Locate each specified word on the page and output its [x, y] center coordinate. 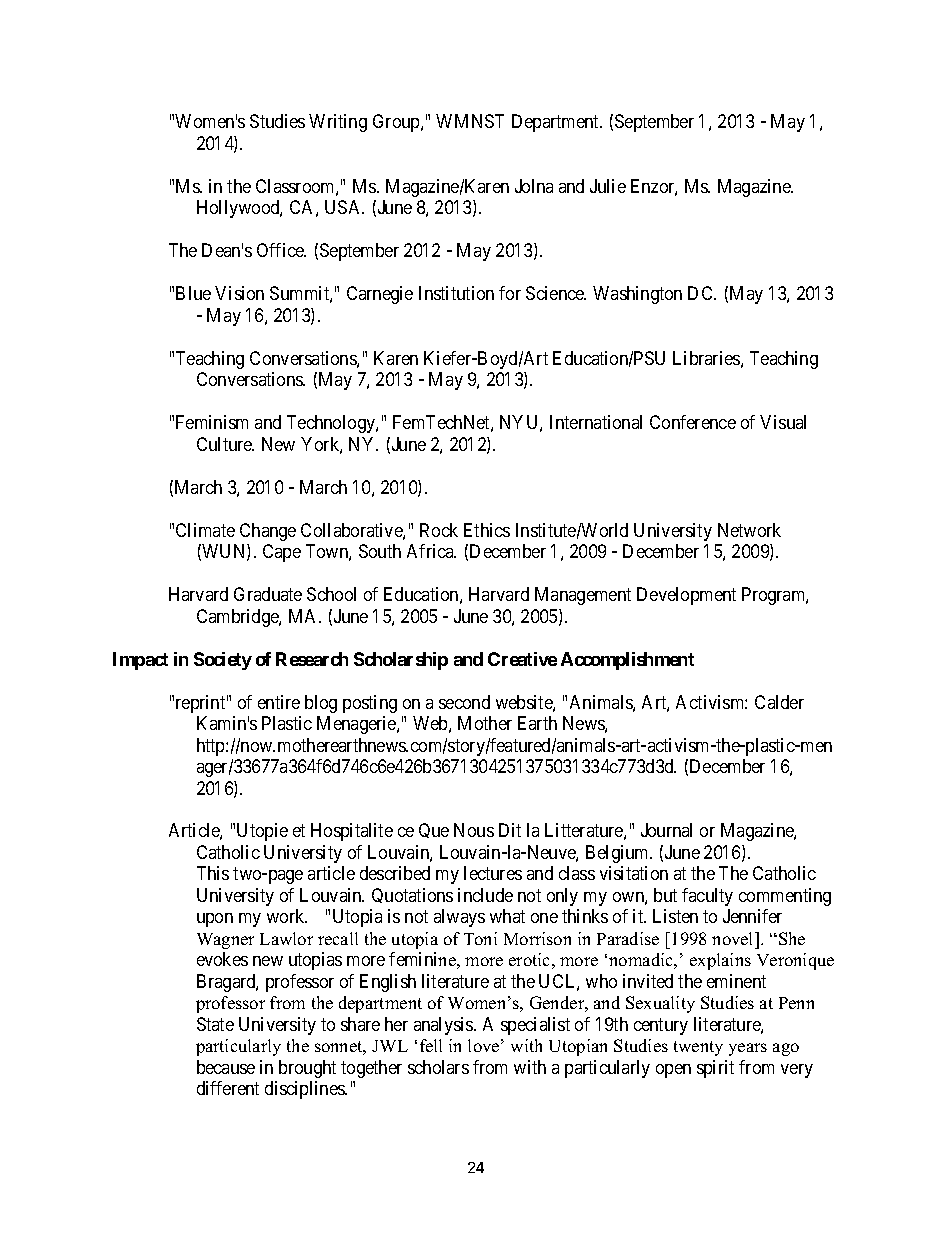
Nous [474, 830]
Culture [225, 444]
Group [397, 123]
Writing [338, 123]
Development [686, 596]
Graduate [268, 594]
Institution [456, 293]
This [213, 873]
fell [431, 1045]
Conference [693, 422]
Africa [431, 551]
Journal [666, 830]
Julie [608, 186]
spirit [715, 1069]
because [226, 1067]
